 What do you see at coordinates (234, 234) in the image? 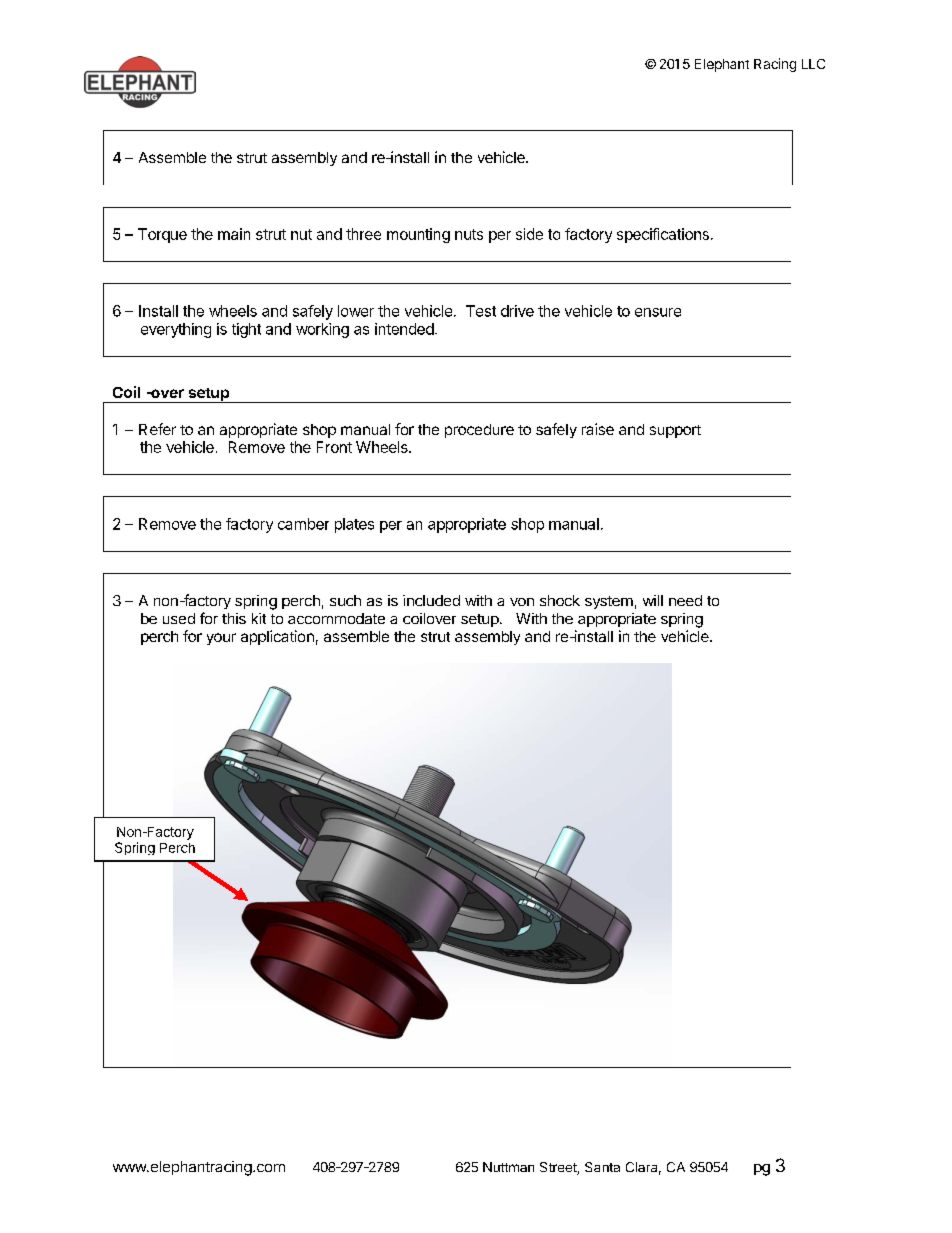
I see `main` at bounding box center [234, 234].
